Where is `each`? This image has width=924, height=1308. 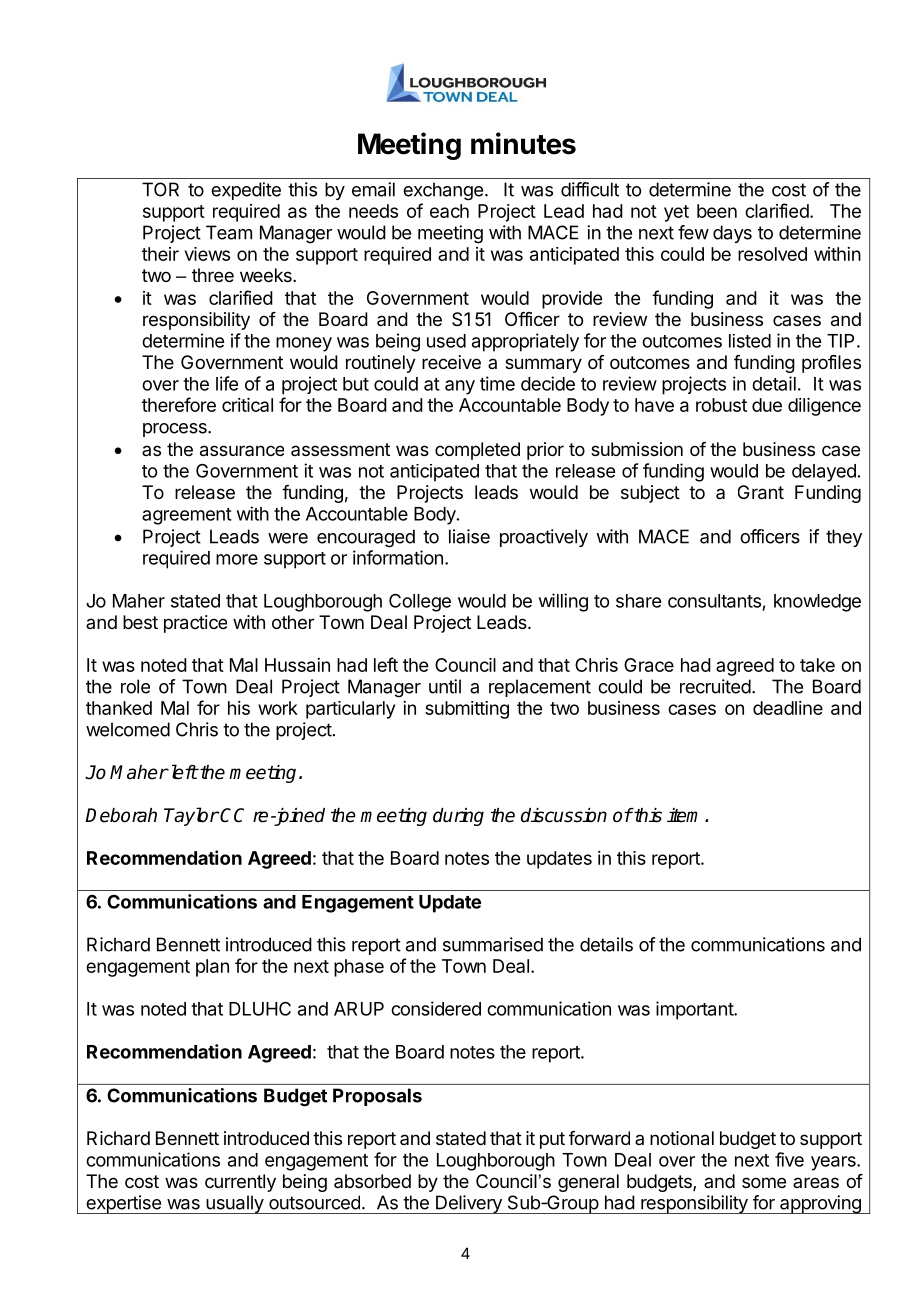
each is located at coordinates (449, 211).
